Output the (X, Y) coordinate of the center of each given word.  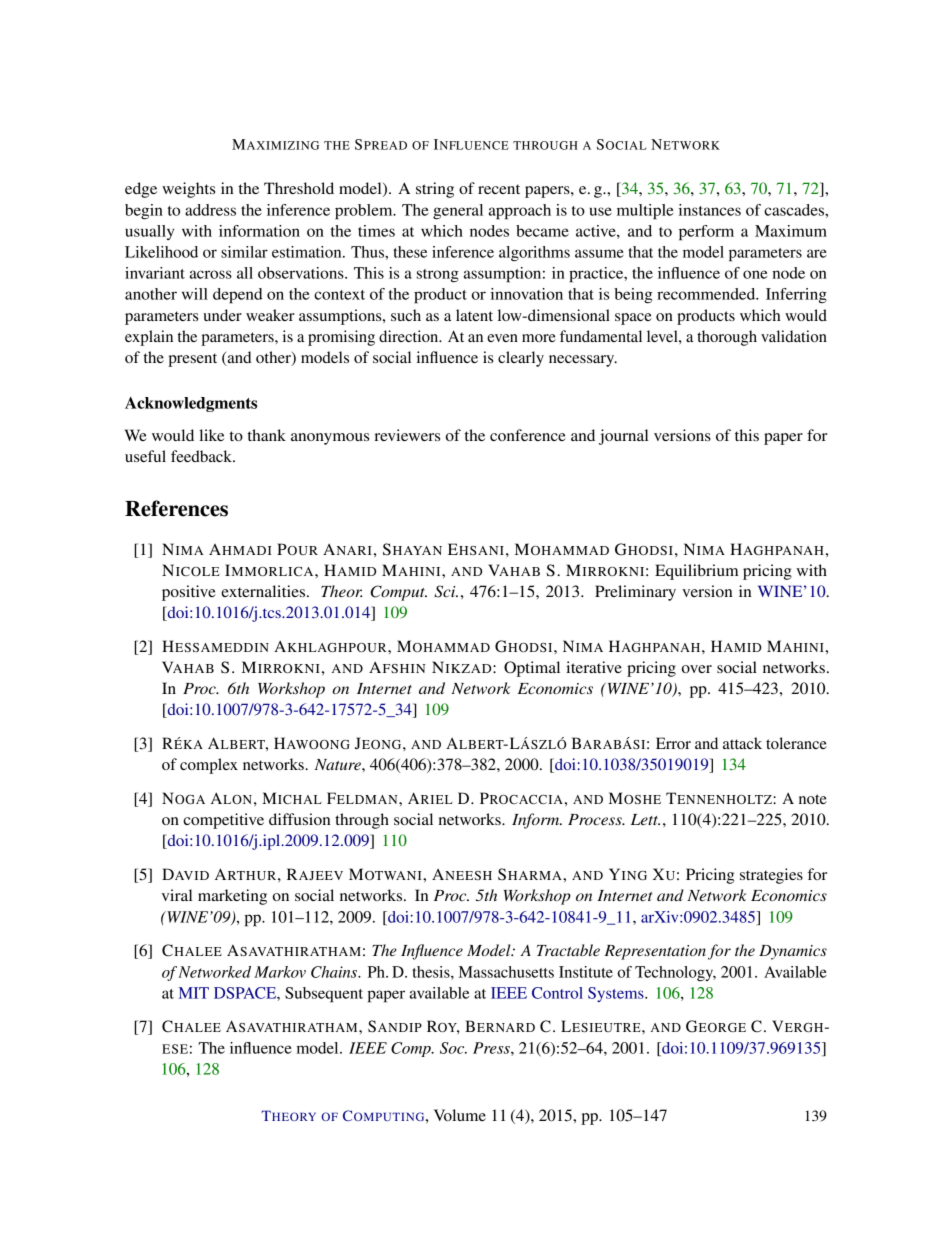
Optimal (532, 669)
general (458, 212)
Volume (460, 1115)
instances (710, 210)
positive (189, 593)
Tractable (568, 950)
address (210, 210)
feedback (202, 456)
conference (528, 435)
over (697, 669)
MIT (193, 993)
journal (623, 437)
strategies (771, 876)
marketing (232, 897)
